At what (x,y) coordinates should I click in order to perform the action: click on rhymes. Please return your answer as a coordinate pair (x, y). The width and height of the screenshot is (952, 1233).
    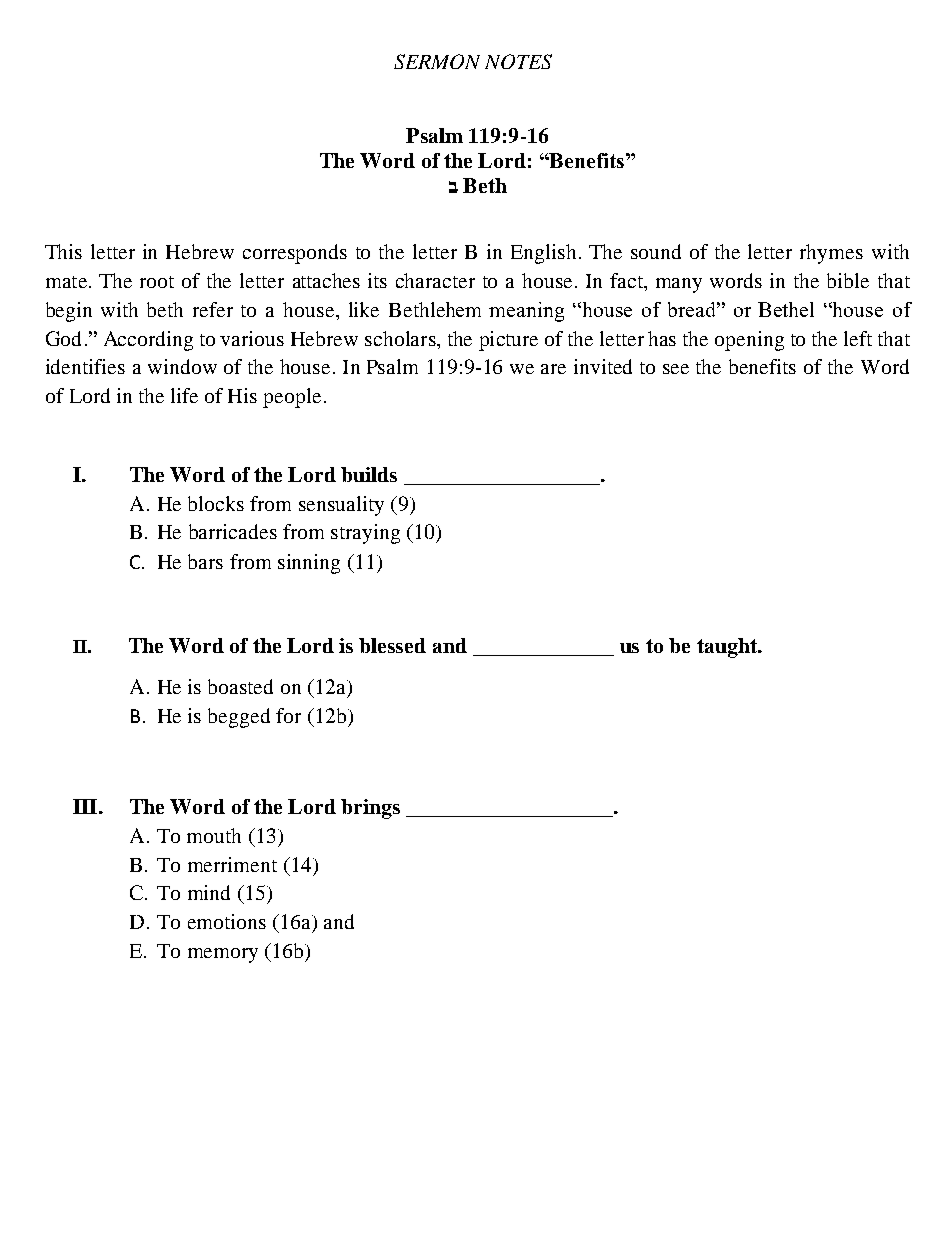
    Looking at the image, I should click on (831, 254).
